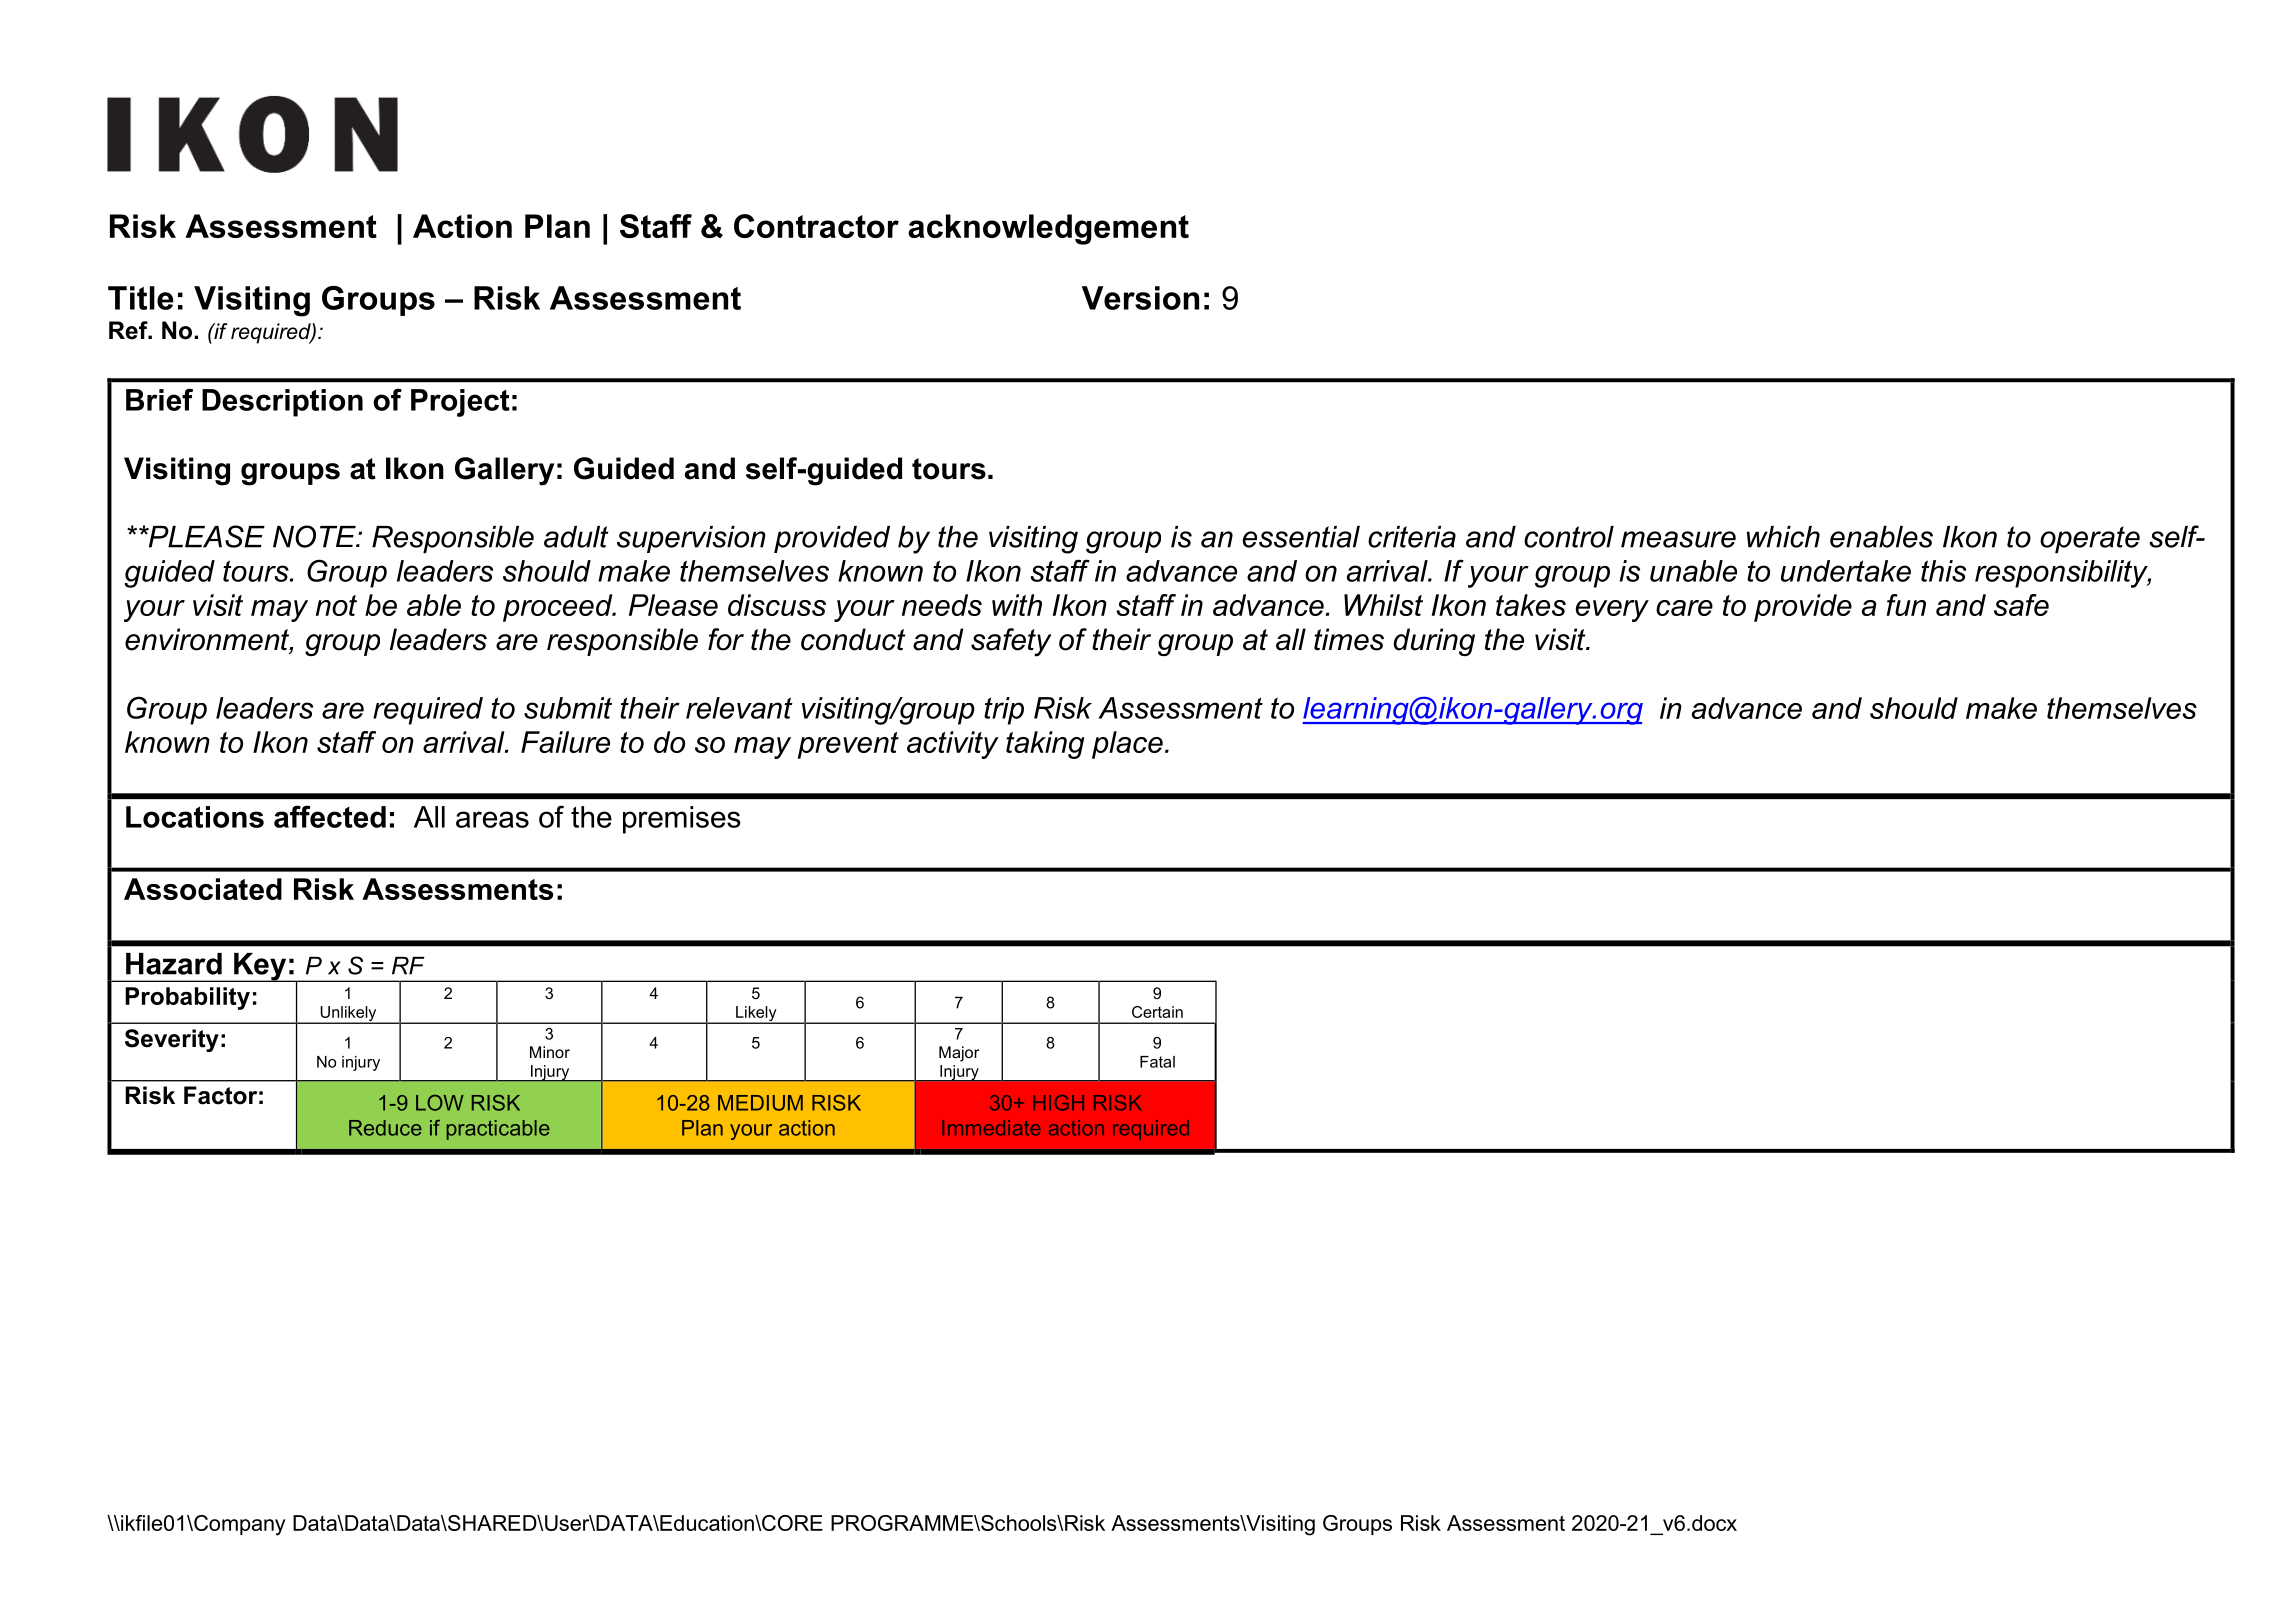 Image resolution: width=2279 pixels, height=1611 pixels. Describe the element at coordinates (1058, 1103) in the screenshot. I see `HIGH` at that location.
